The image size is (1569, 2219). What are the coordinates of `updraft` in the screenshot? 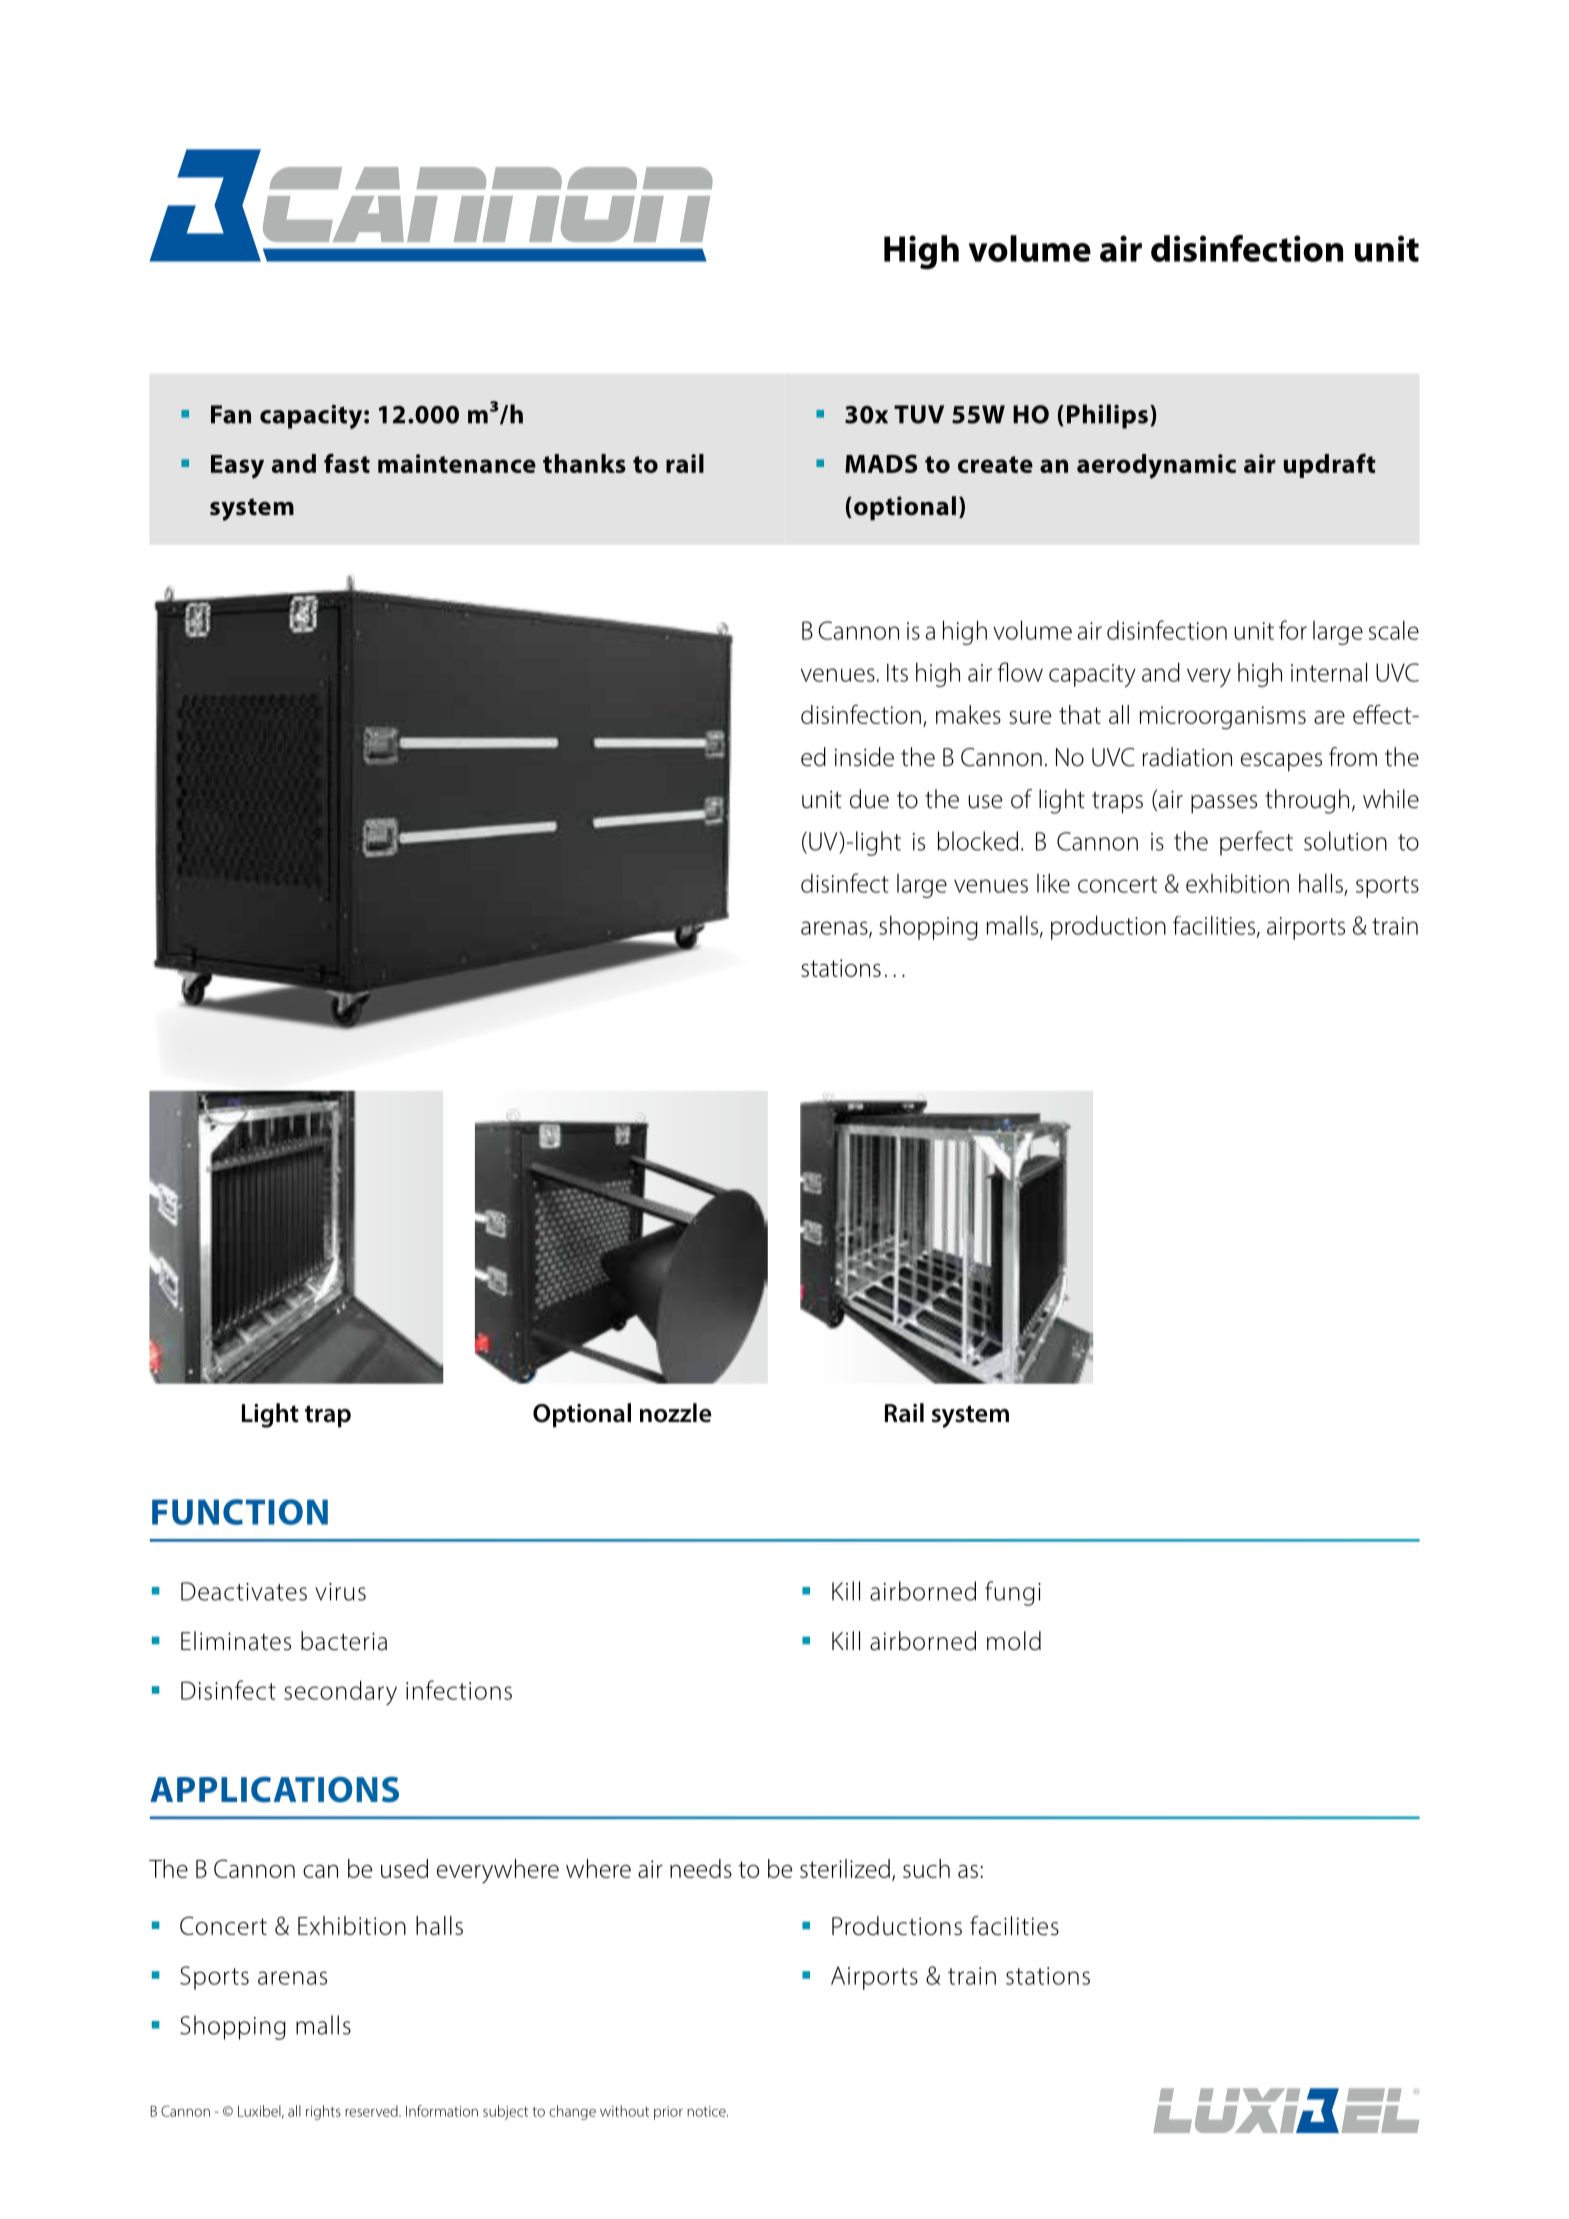 It's located at (1330, 465).
